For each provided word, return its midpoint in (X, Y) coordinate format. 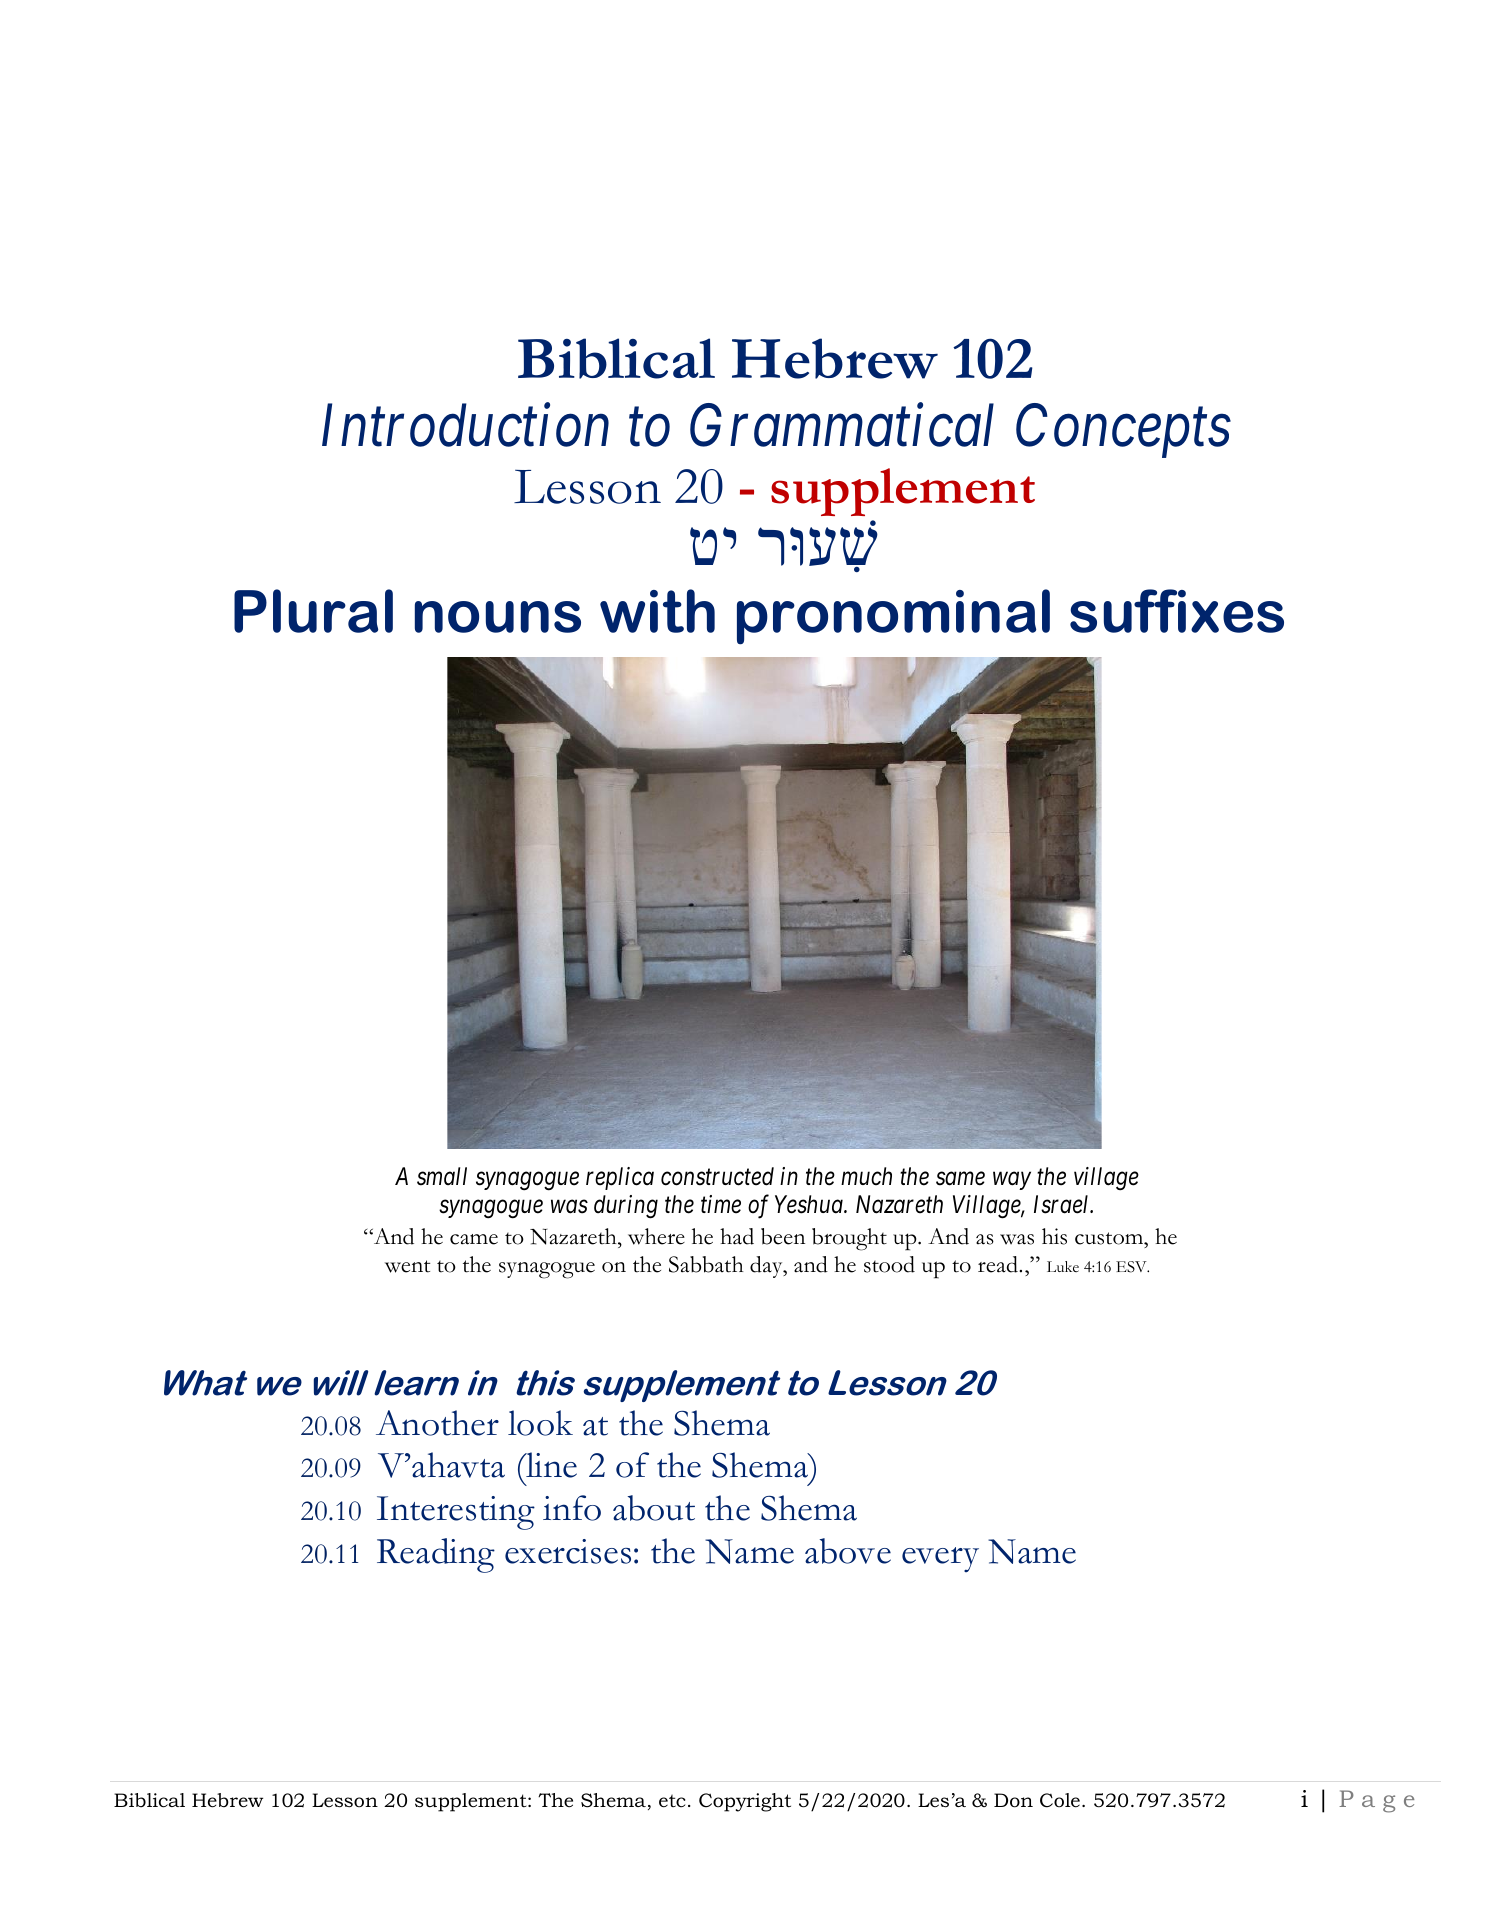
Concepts (1123, 431)
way (1012, 1181)
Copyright (745, 1802)
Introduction (465, 425)
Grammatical (842, 425)
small (442, 1176)
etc (672, 1801)
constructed (717, 1176)
